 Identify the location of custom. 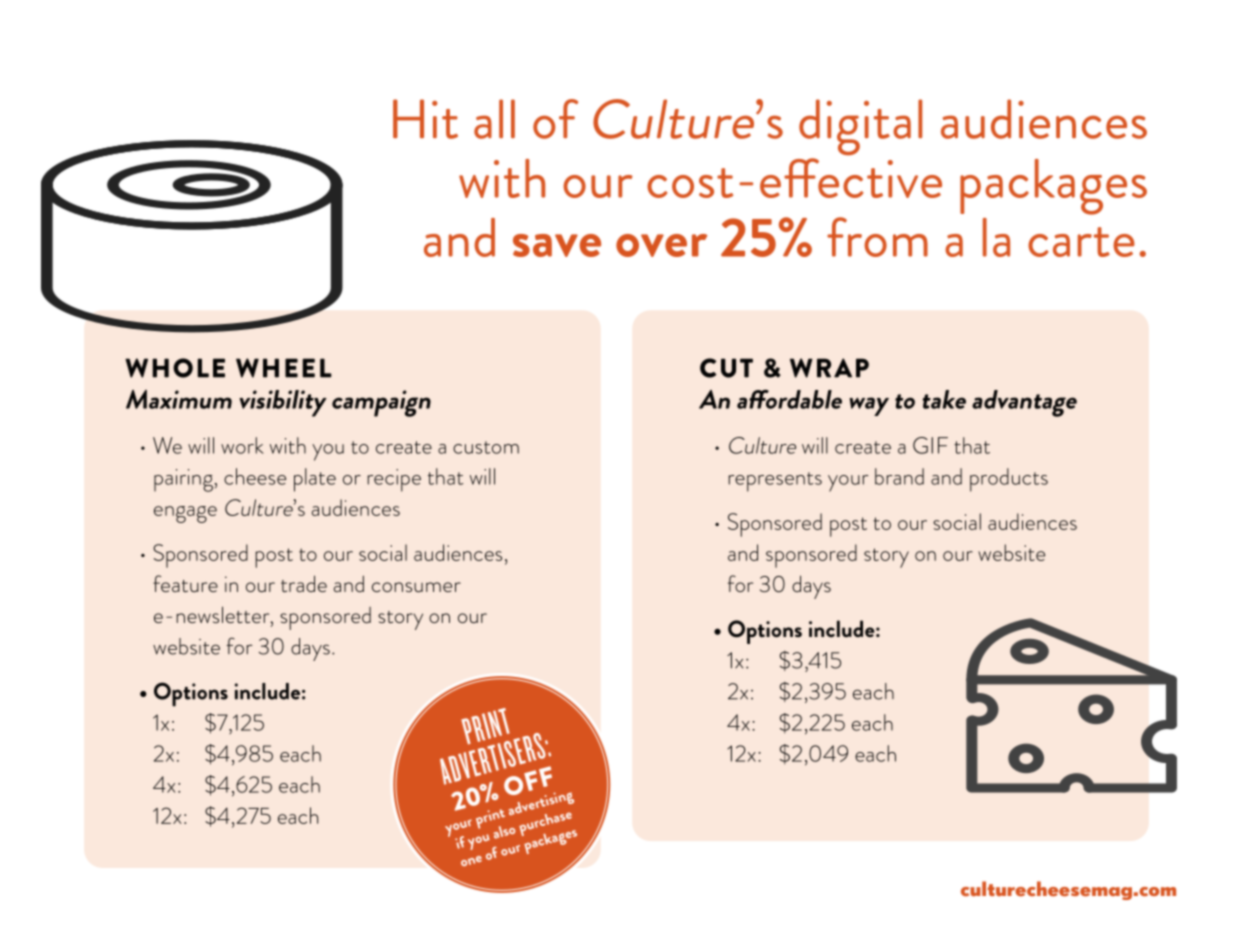
(486, 447).
